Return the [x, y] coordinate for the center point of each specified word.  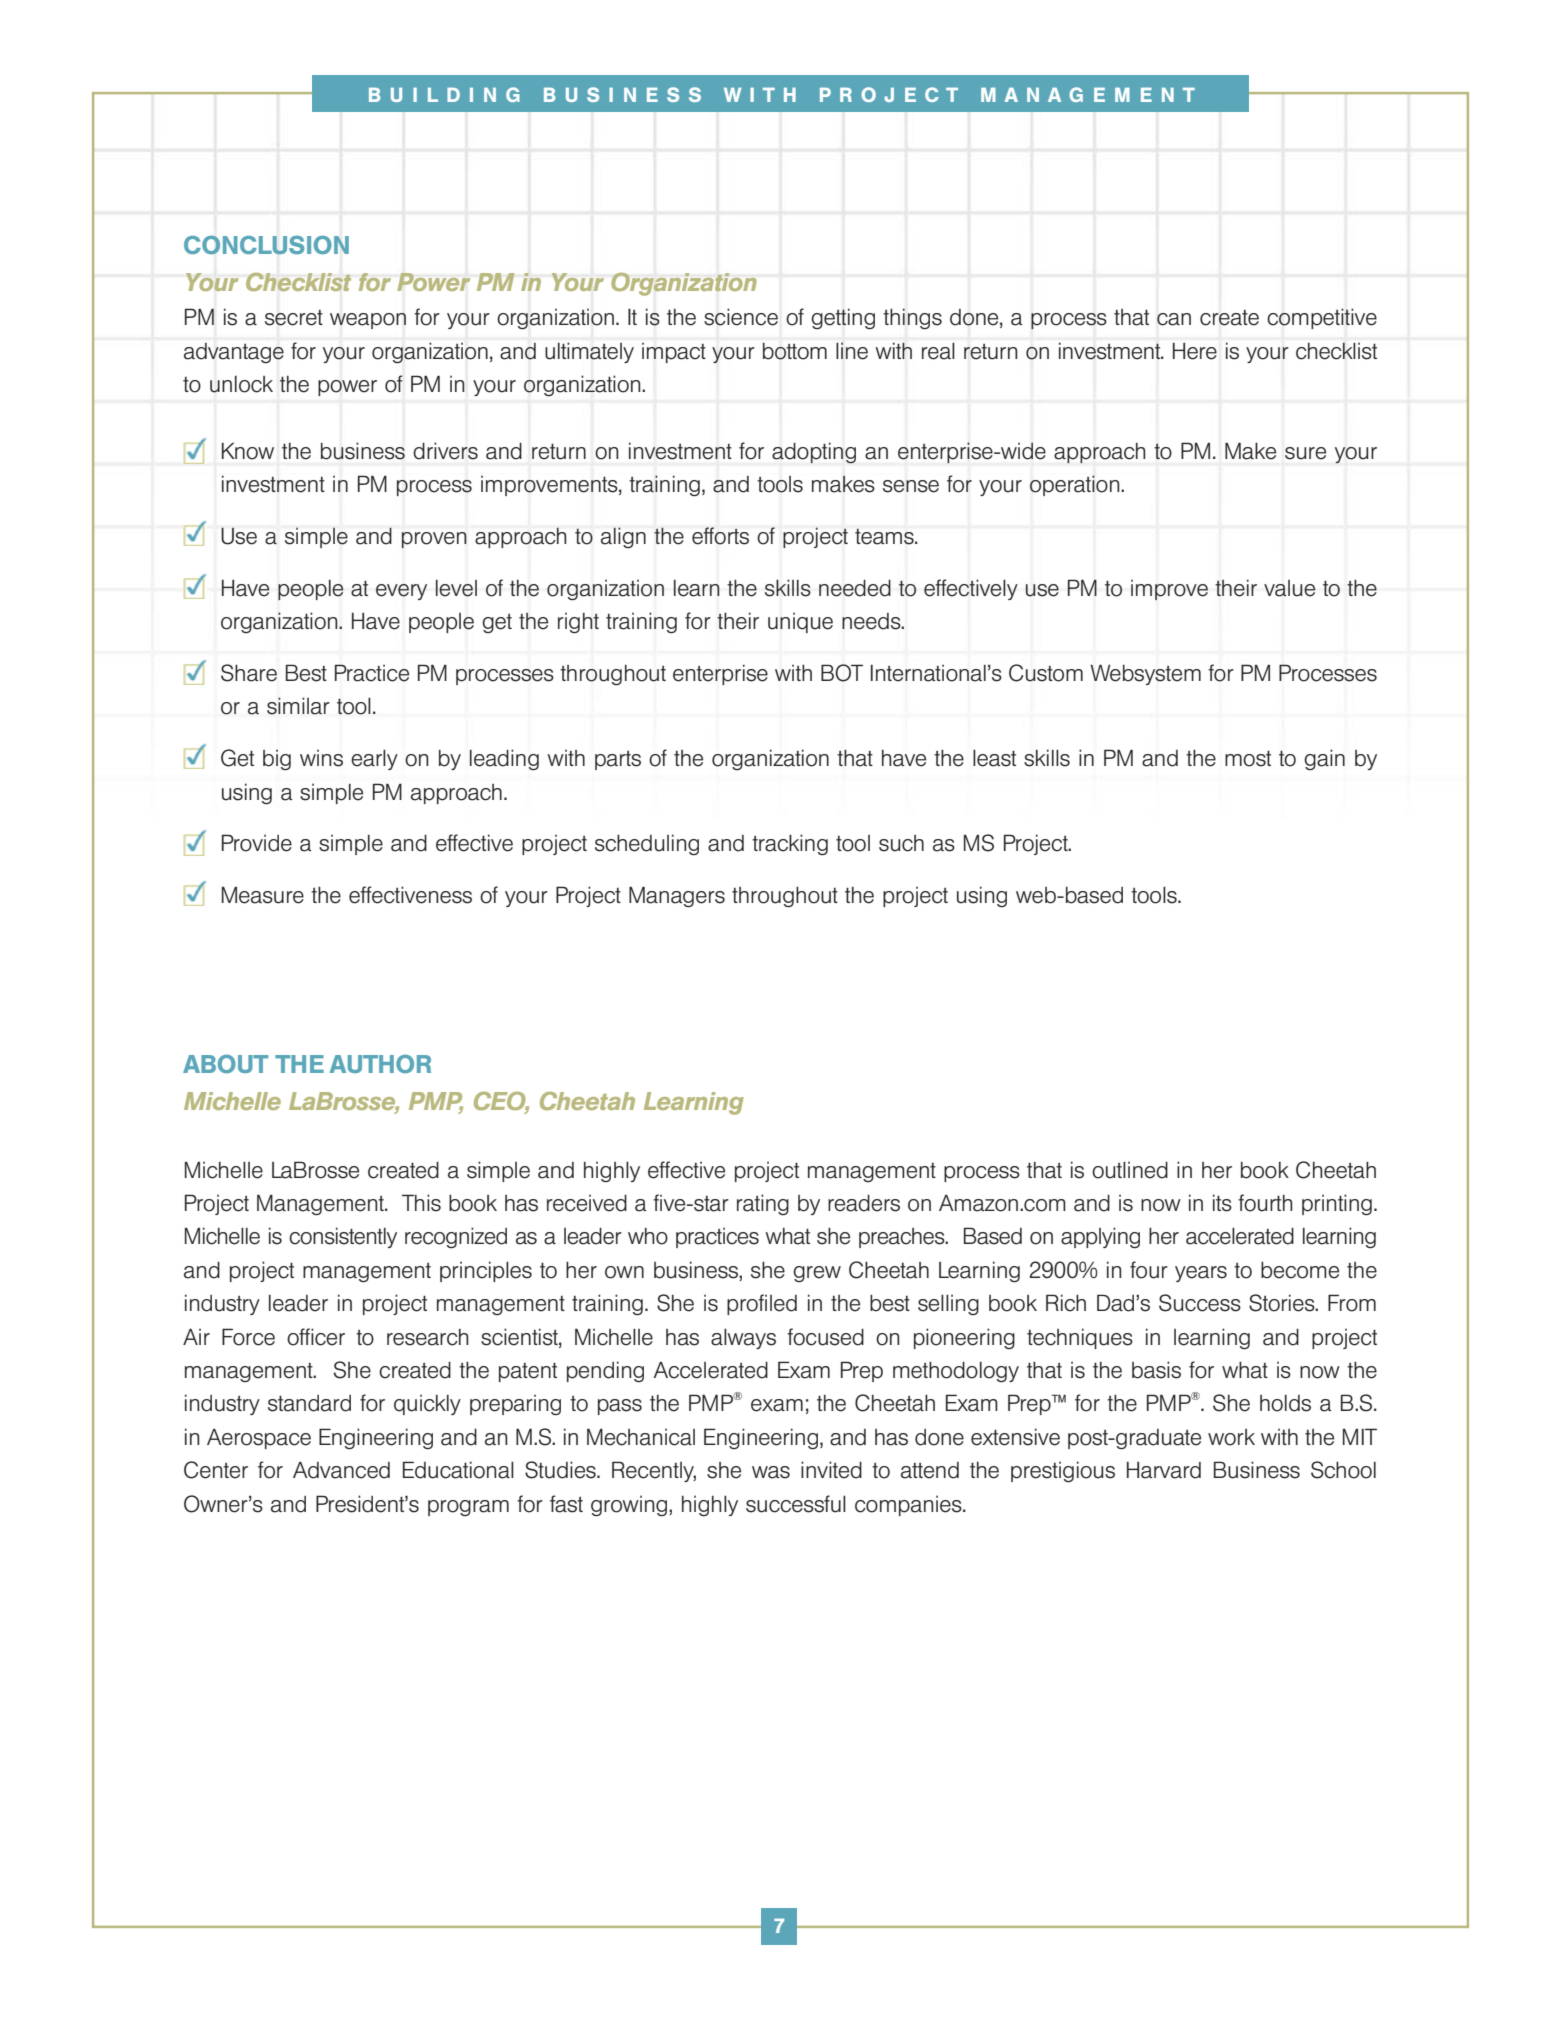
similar [298, 706]
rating [763, 1204]
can [1174, 319]
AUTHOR [380, 1064]
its [1222, 1203]
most [1248, 758]
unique [800, 622]
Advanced [341, 1470]
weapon [368, 321]
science [741, 317]
